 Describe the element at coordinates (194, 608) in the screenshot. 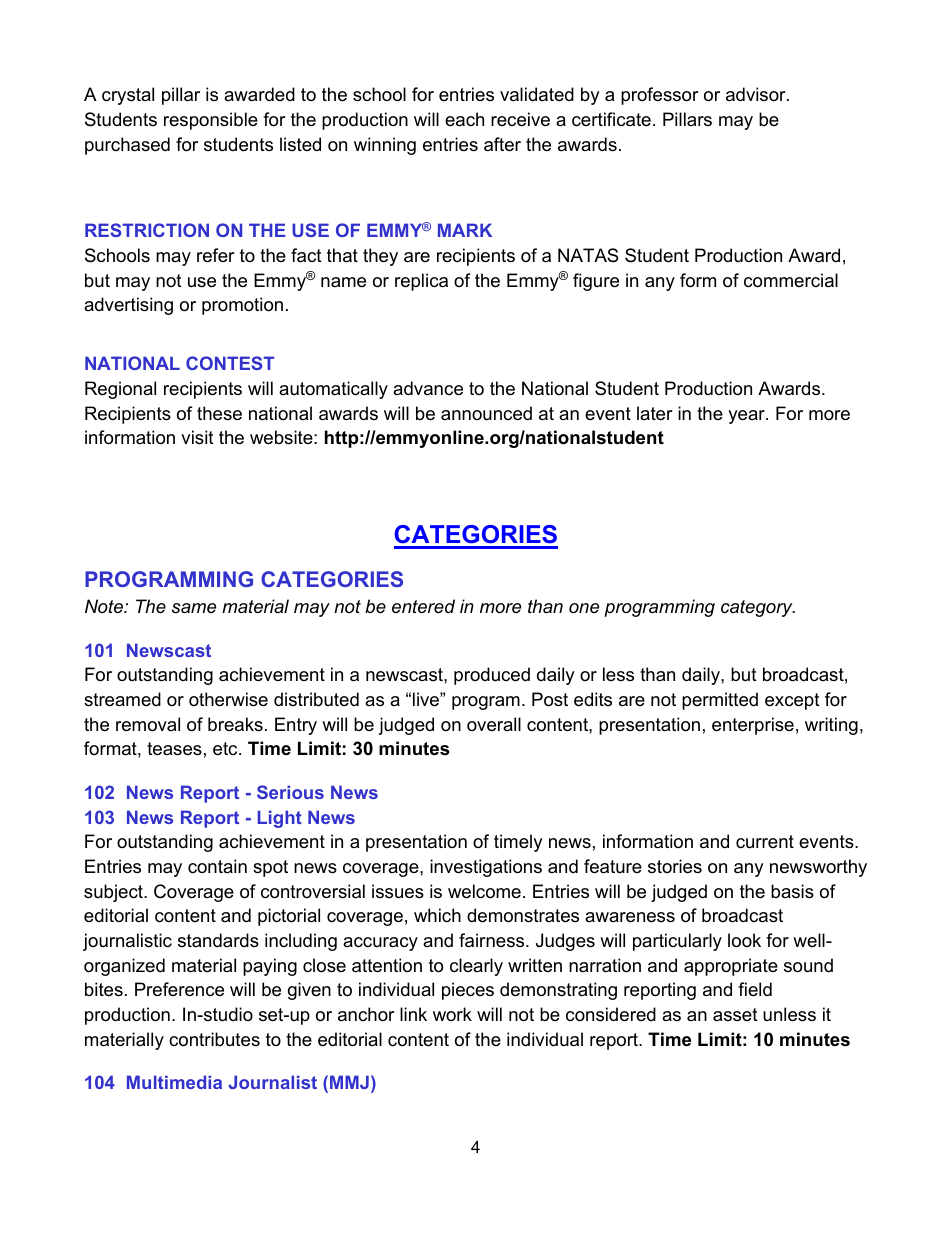

I see `same` at that location.
